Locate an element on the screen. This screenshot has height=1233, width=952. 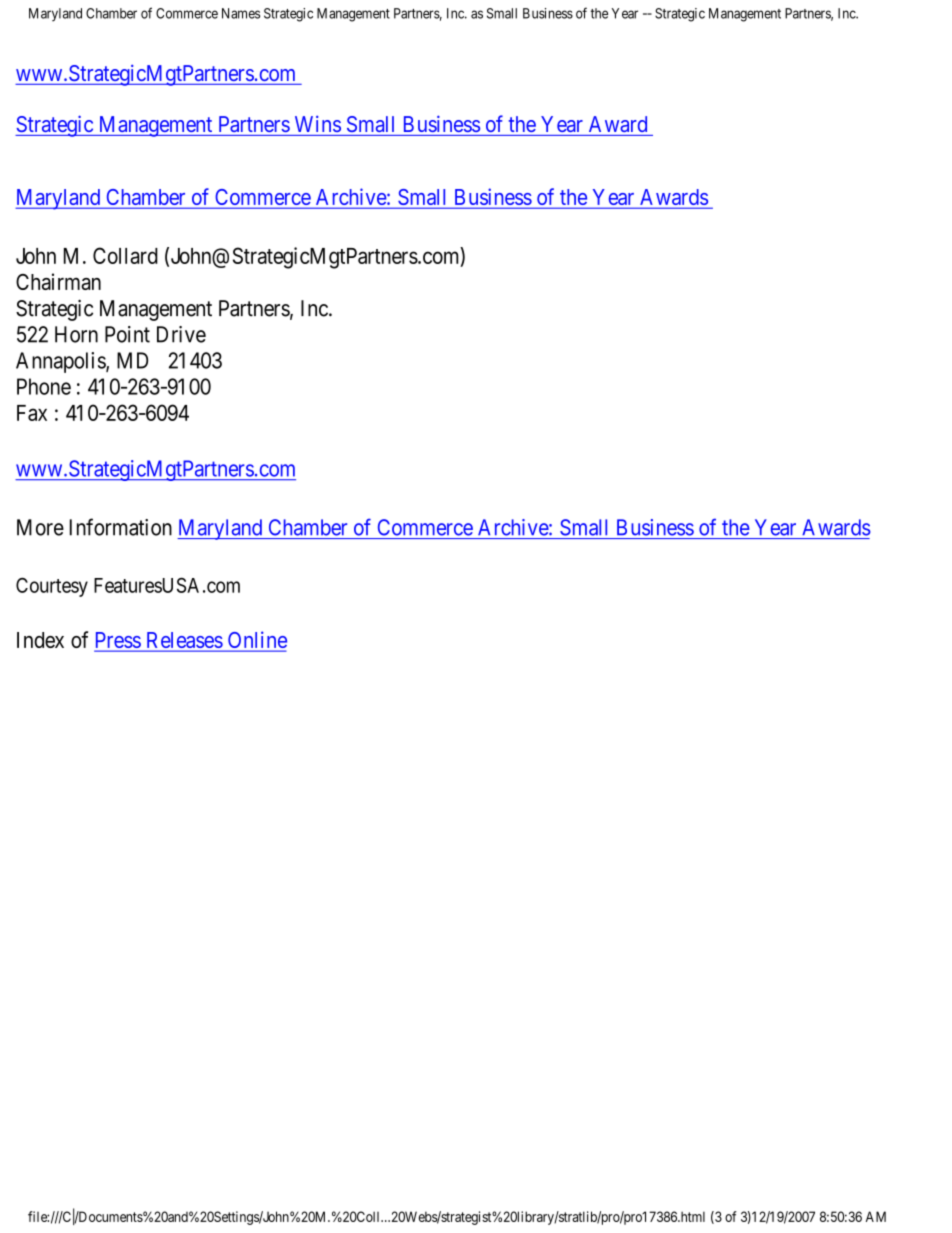
Fax is located at coordinates (32, 413).
